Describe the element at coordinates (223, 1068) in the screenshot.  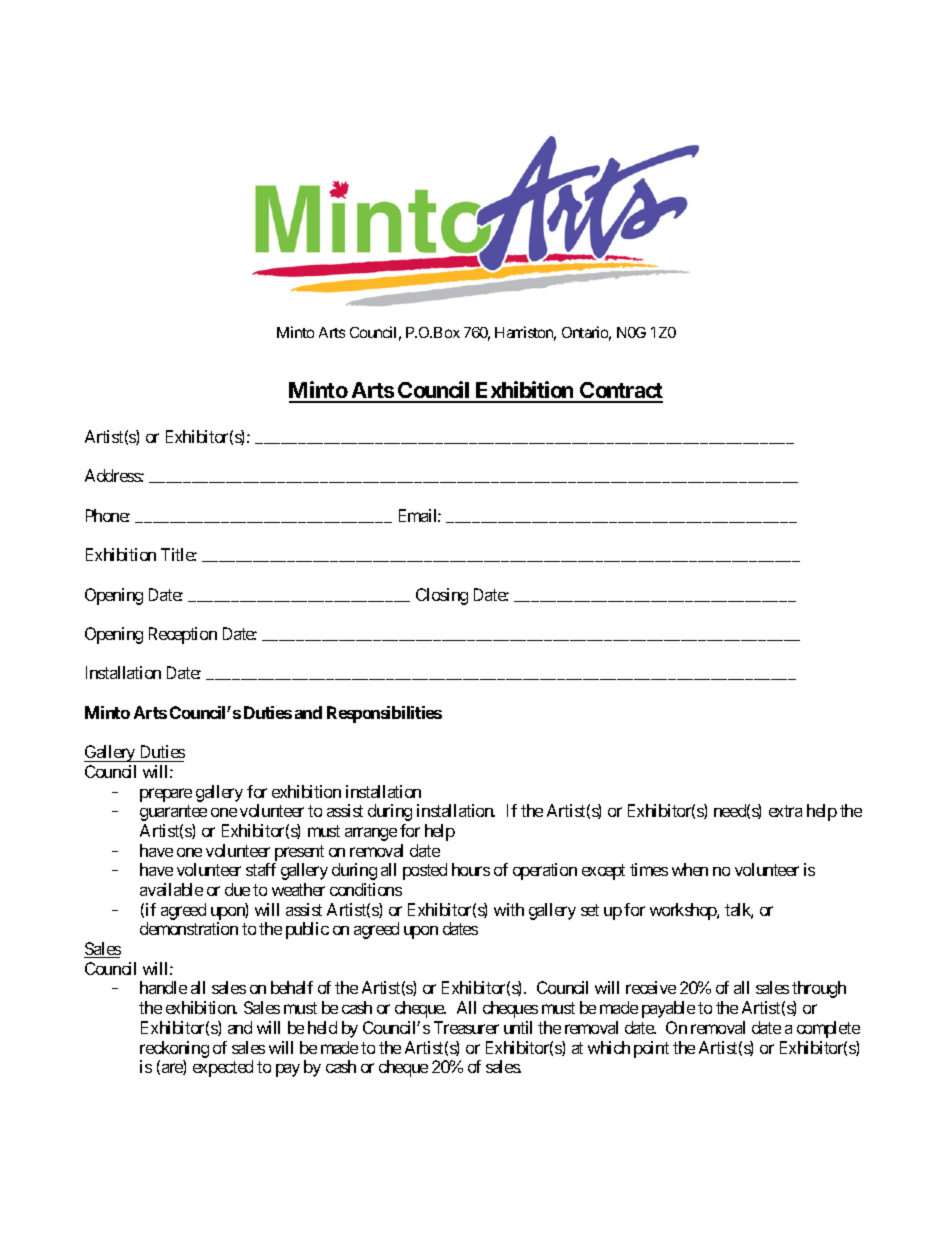
I see `expected` at that location.
